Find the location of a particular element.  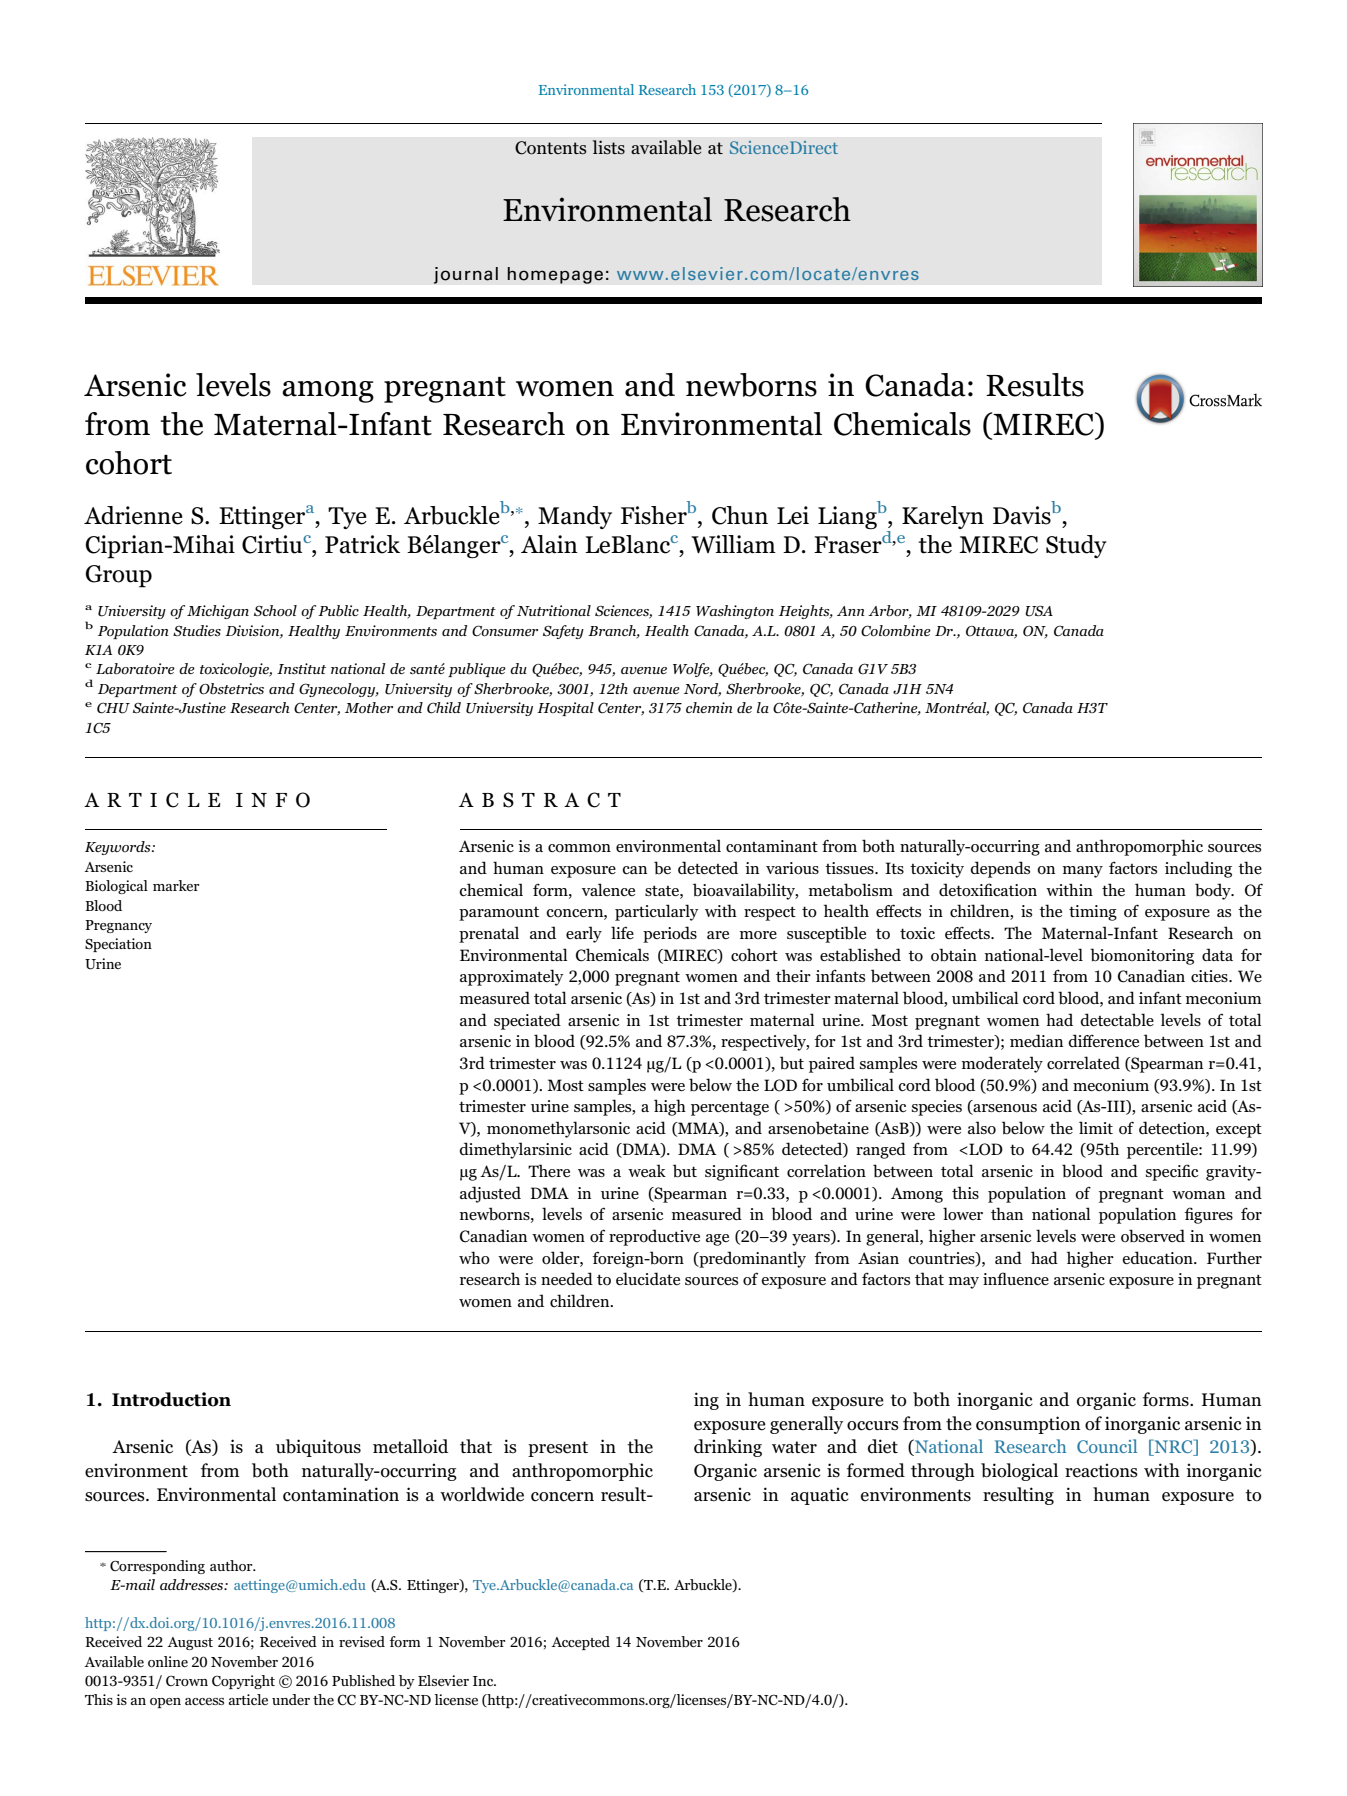

elucidate is located at coordinates (648, 1278).
